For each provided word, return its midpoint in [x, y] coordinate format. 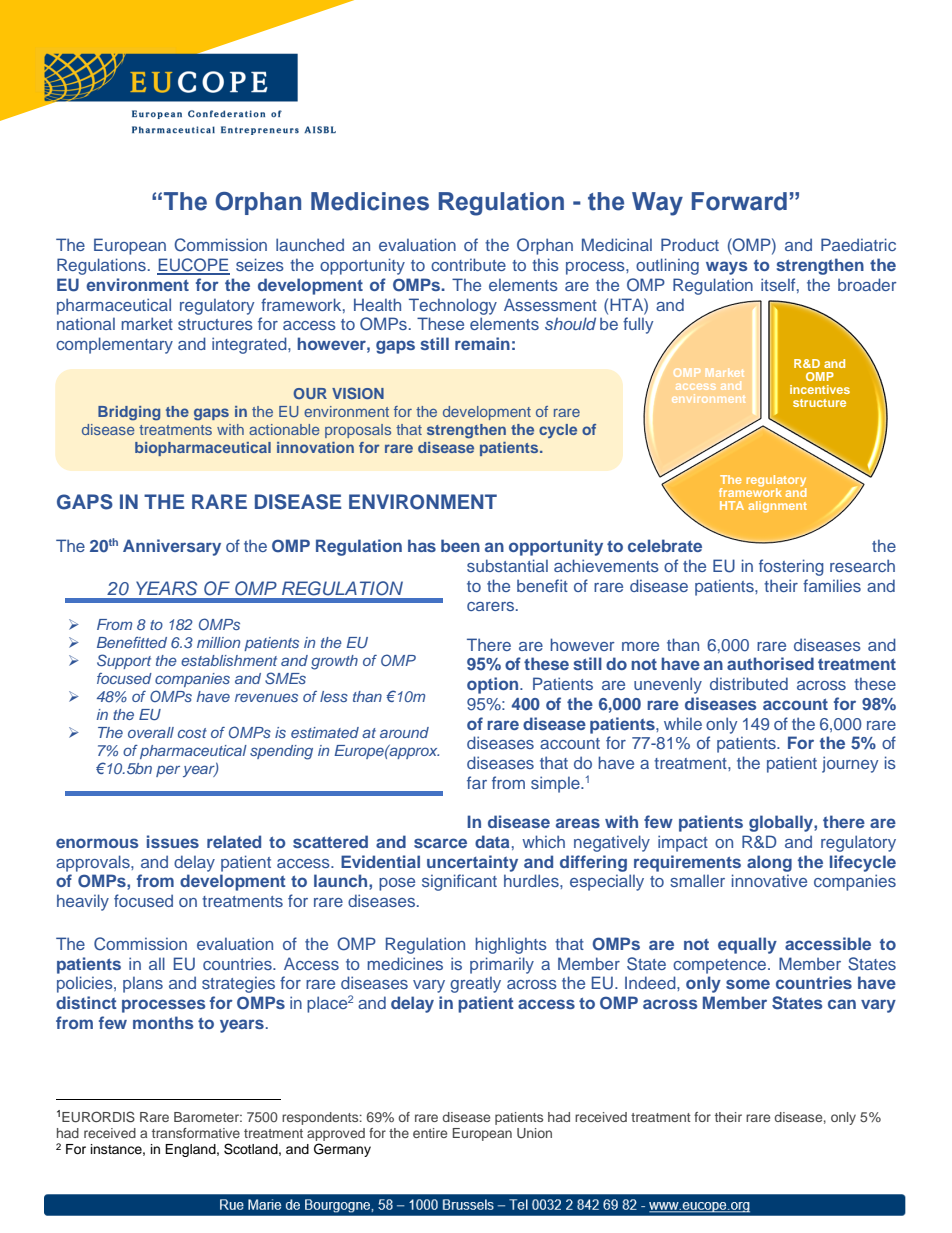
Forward [739, 201]
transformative [196, 1133]
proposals [358, 431]
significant [459, 882]
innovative [769, 880]
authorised [770, 663]
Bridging [129, 413]
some [748, 984]
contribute [468, 264]
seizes [260, 264]
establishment [229, 660]
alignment [777, 507]
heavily [83, 902]
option [494, 685]
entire [430, 1133]
